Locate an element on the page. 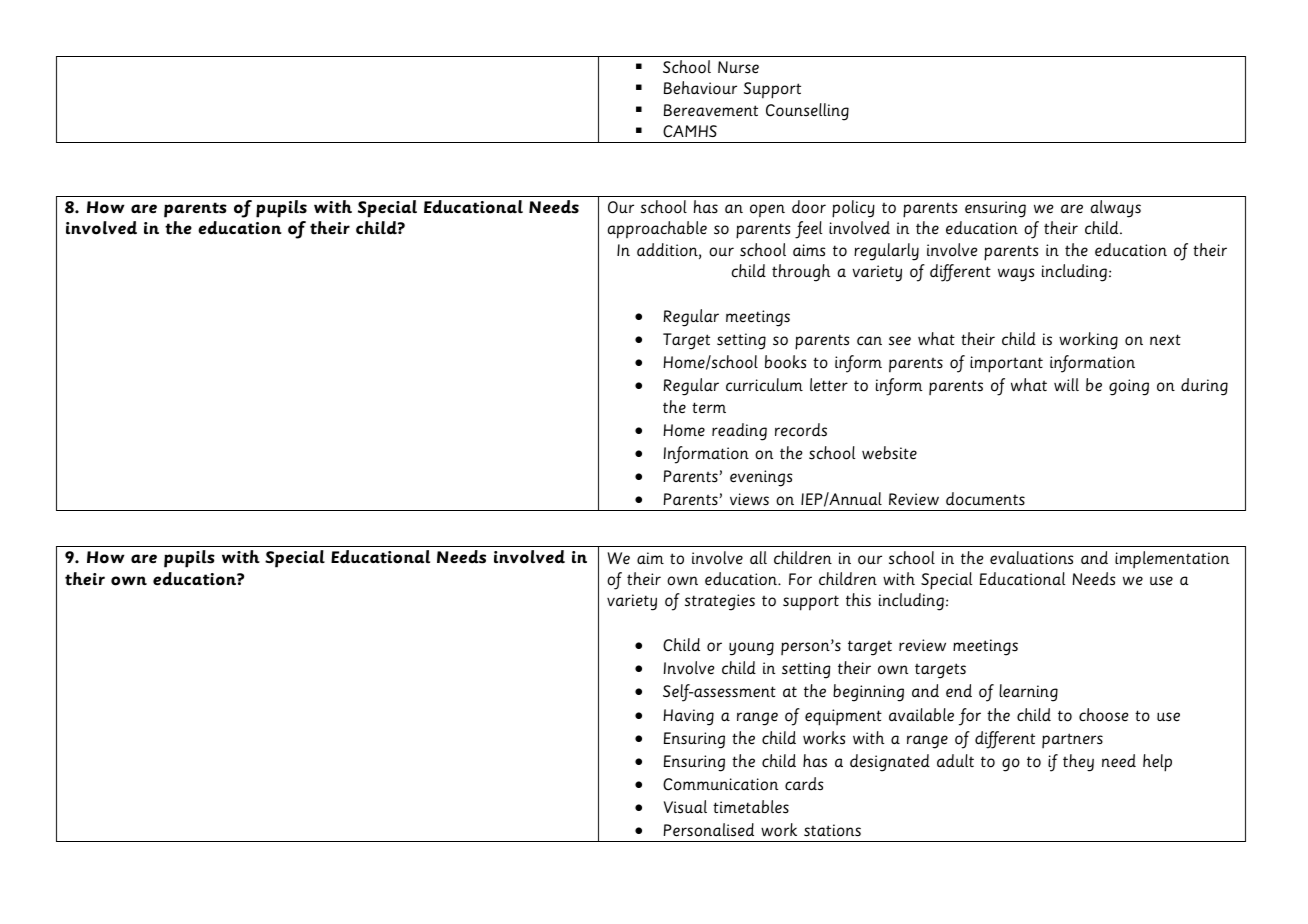  Behaviour is located at coordinates (700, 88).
